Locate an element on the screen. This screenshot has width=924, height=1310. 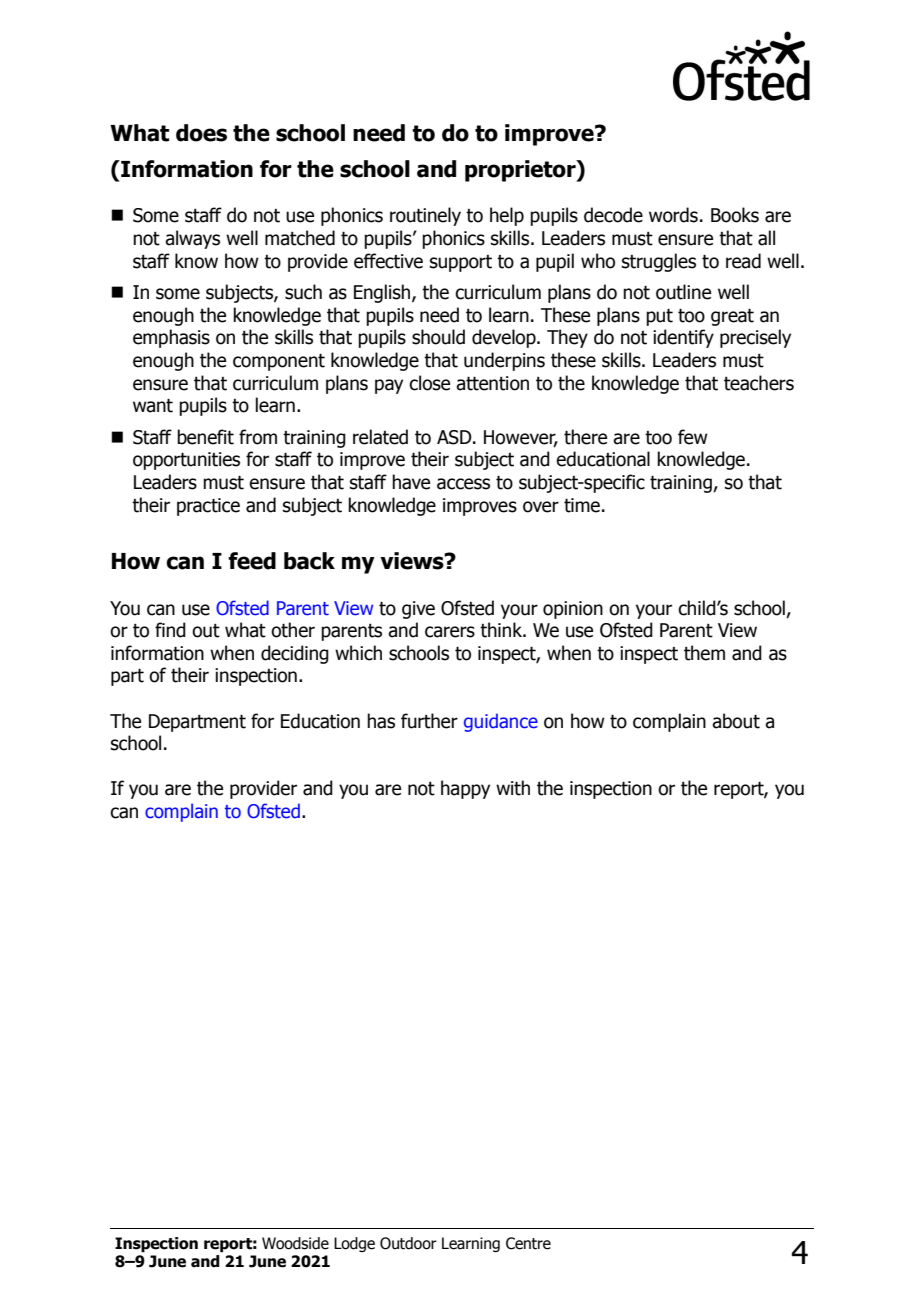
routinely is located at coordinates (425, 216).
